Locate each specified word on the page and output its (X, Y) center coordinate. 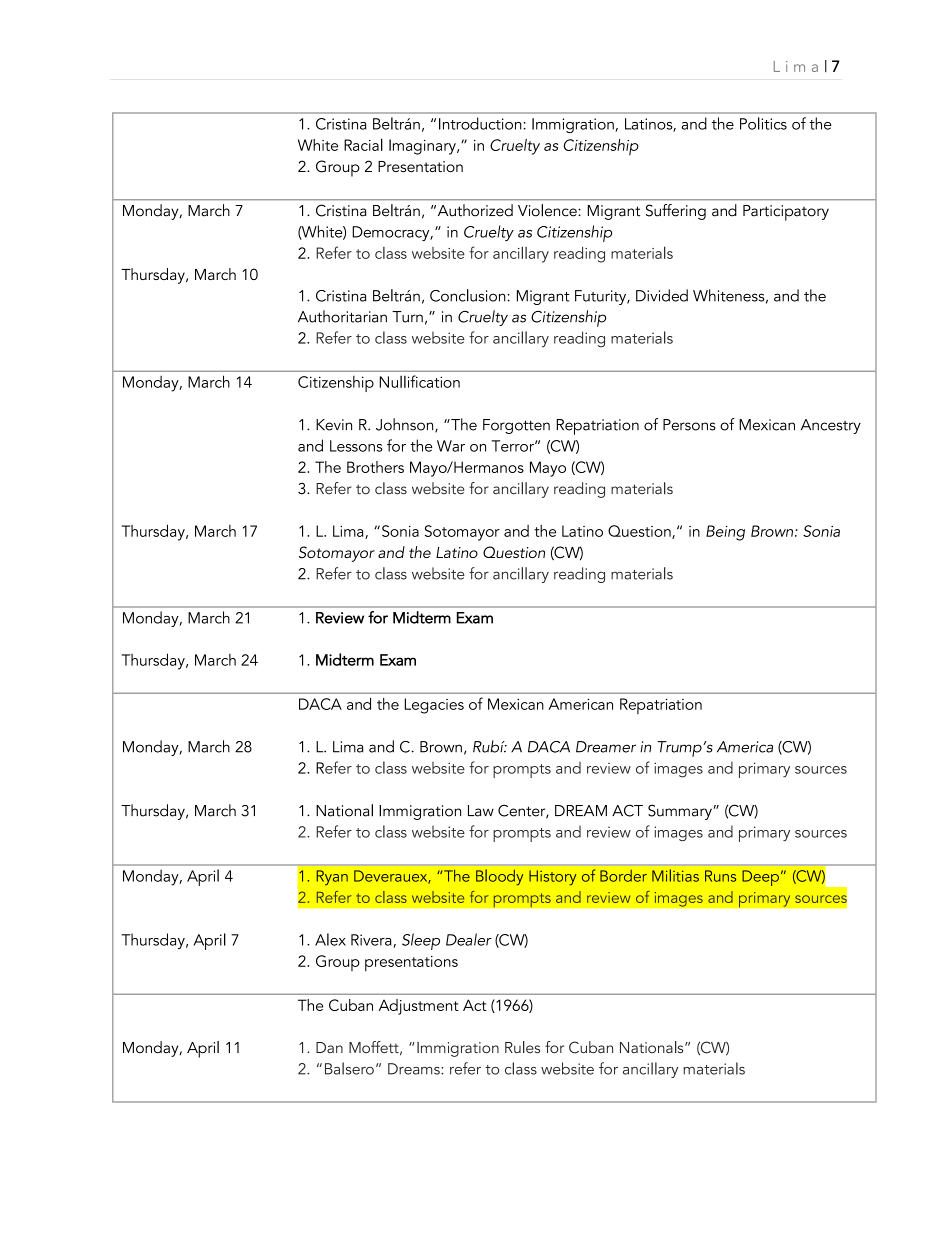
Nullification (419, 381)
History (552, 878)
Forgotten (516, 426)
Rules (522, 1047)
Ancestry (831, 426)
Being (725, 533)
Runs (720, 876)
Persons (689, 425)
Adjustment (419, 1007)
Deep (760, 878)
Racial (363, 144)
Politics (763, 123)
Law (481, 811)
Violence (548, 210)
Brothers (375, 467)
